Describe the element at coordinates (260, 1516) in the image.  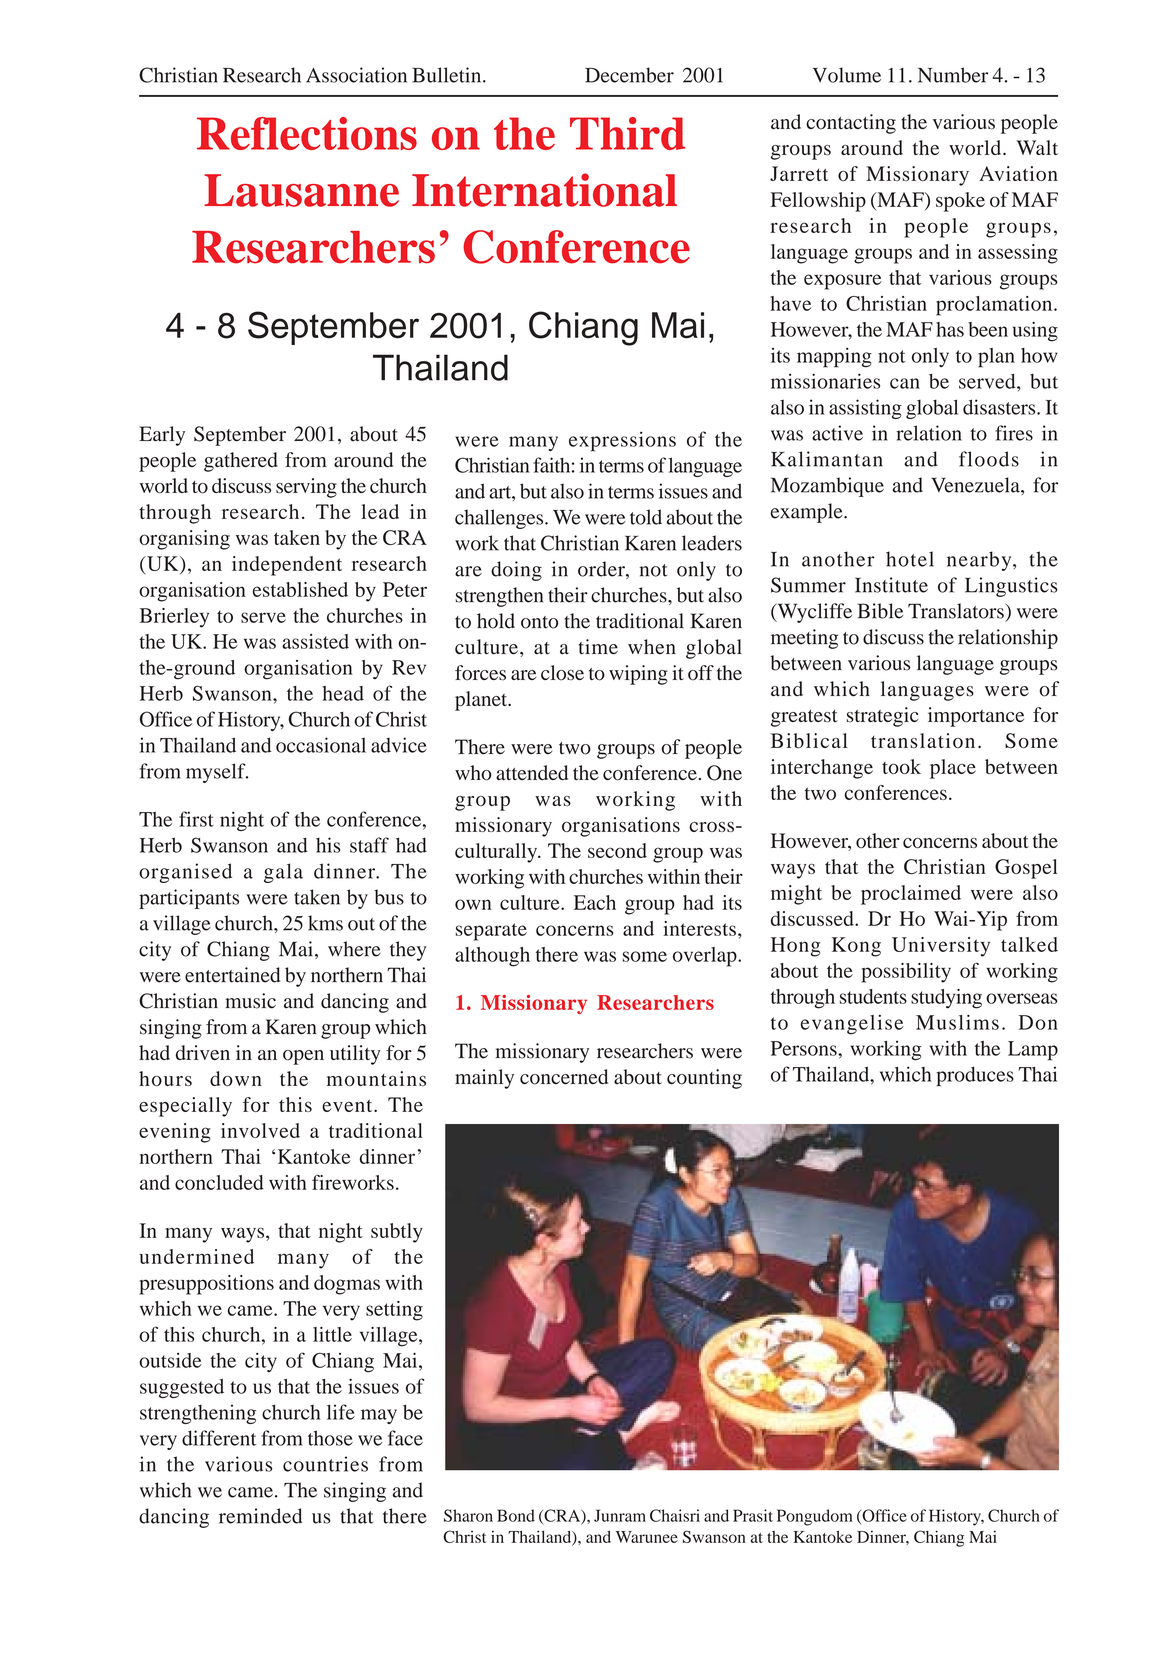
I see `reminded` at that location.
